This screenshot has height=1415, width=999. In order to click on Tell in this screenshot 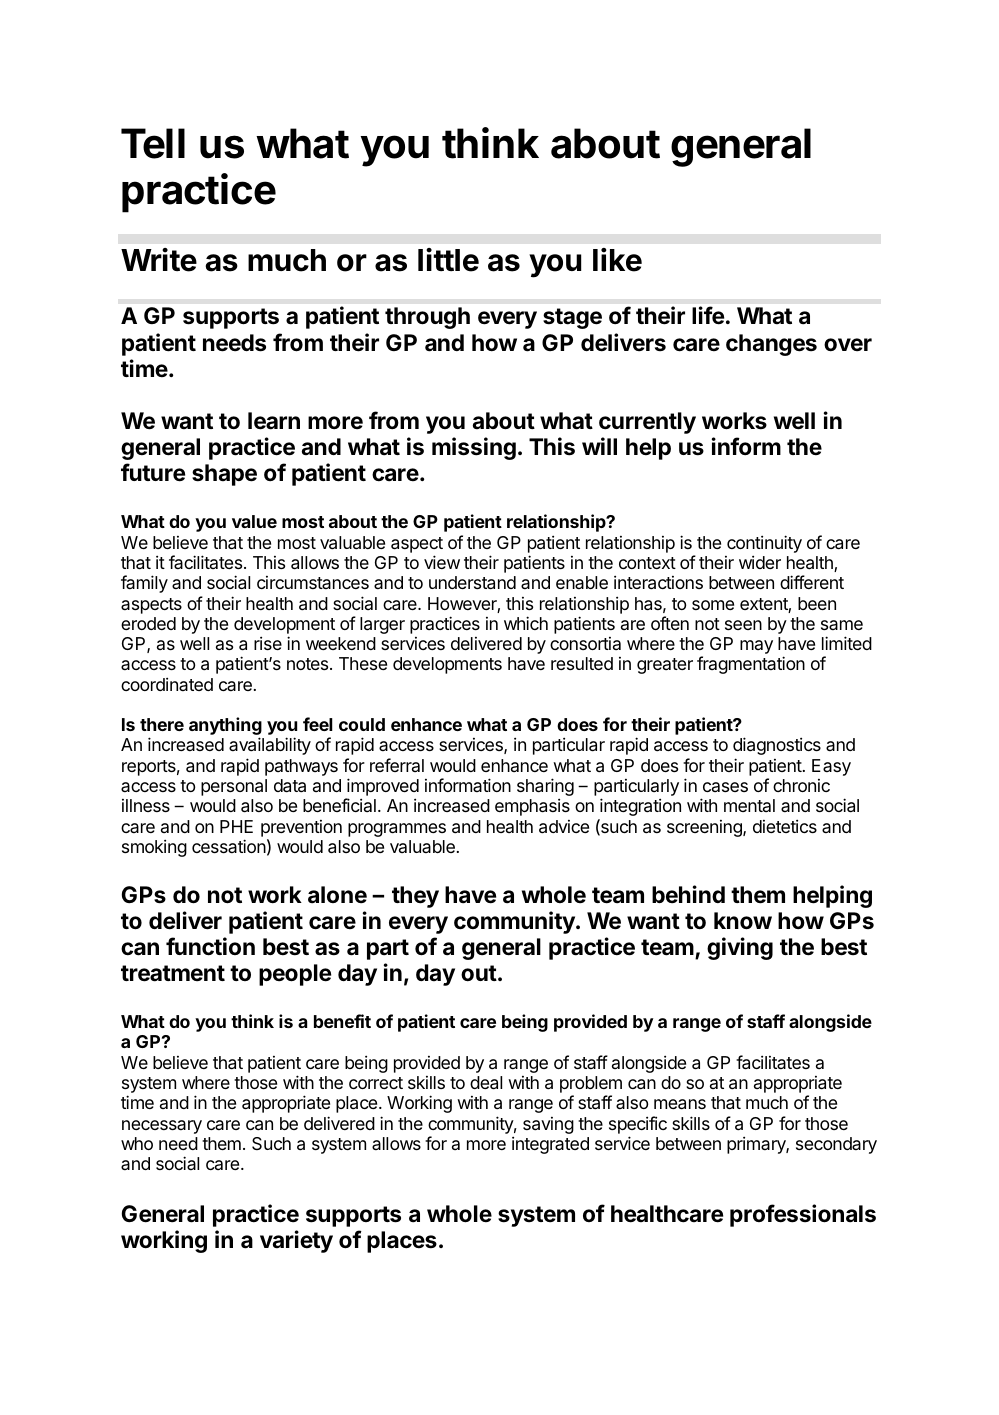, I will do `click(153, 143)`.
